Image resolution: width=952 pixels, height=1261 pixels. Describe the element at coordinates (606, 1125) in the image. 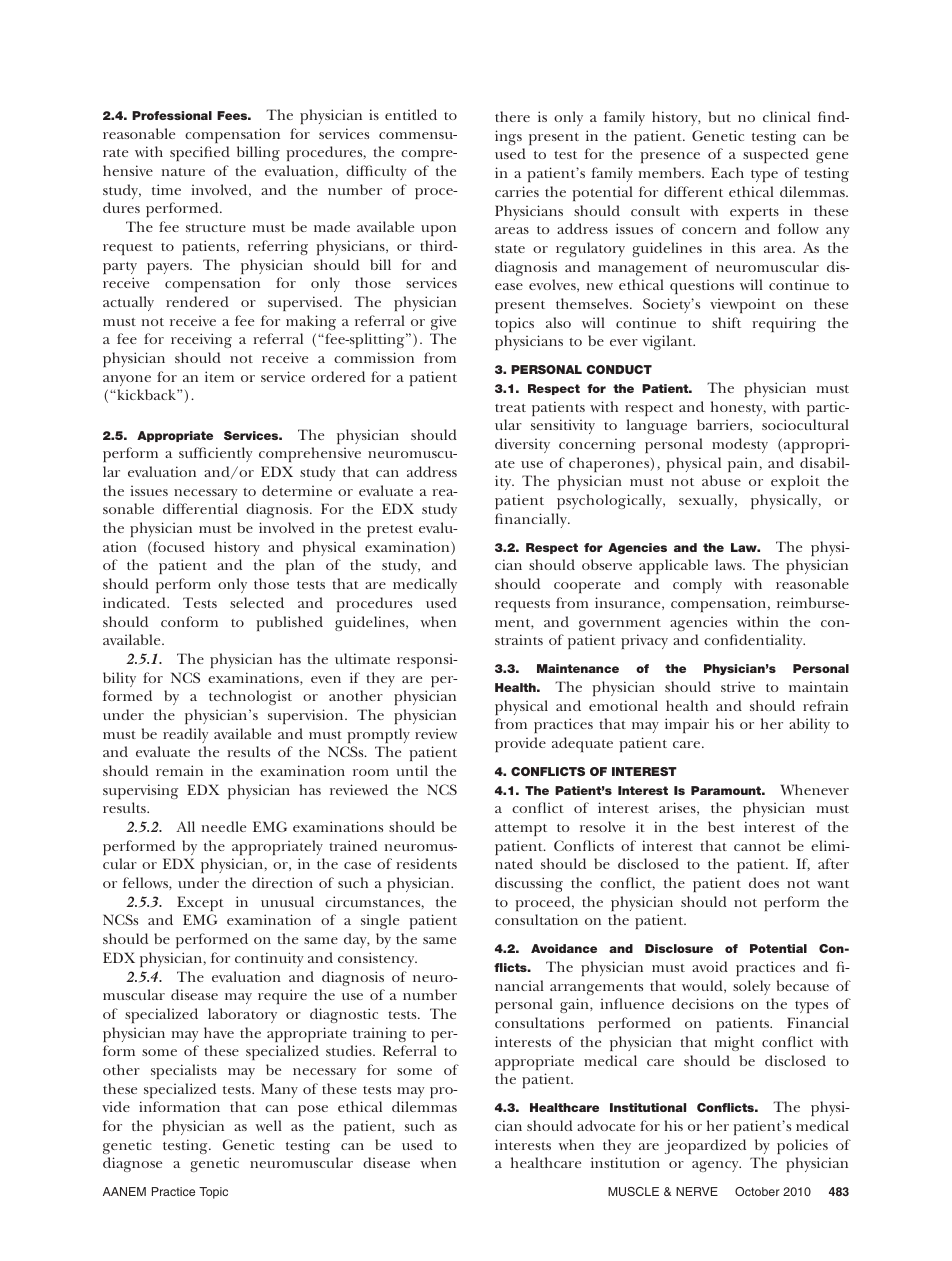

I see `advocate` at that location.
